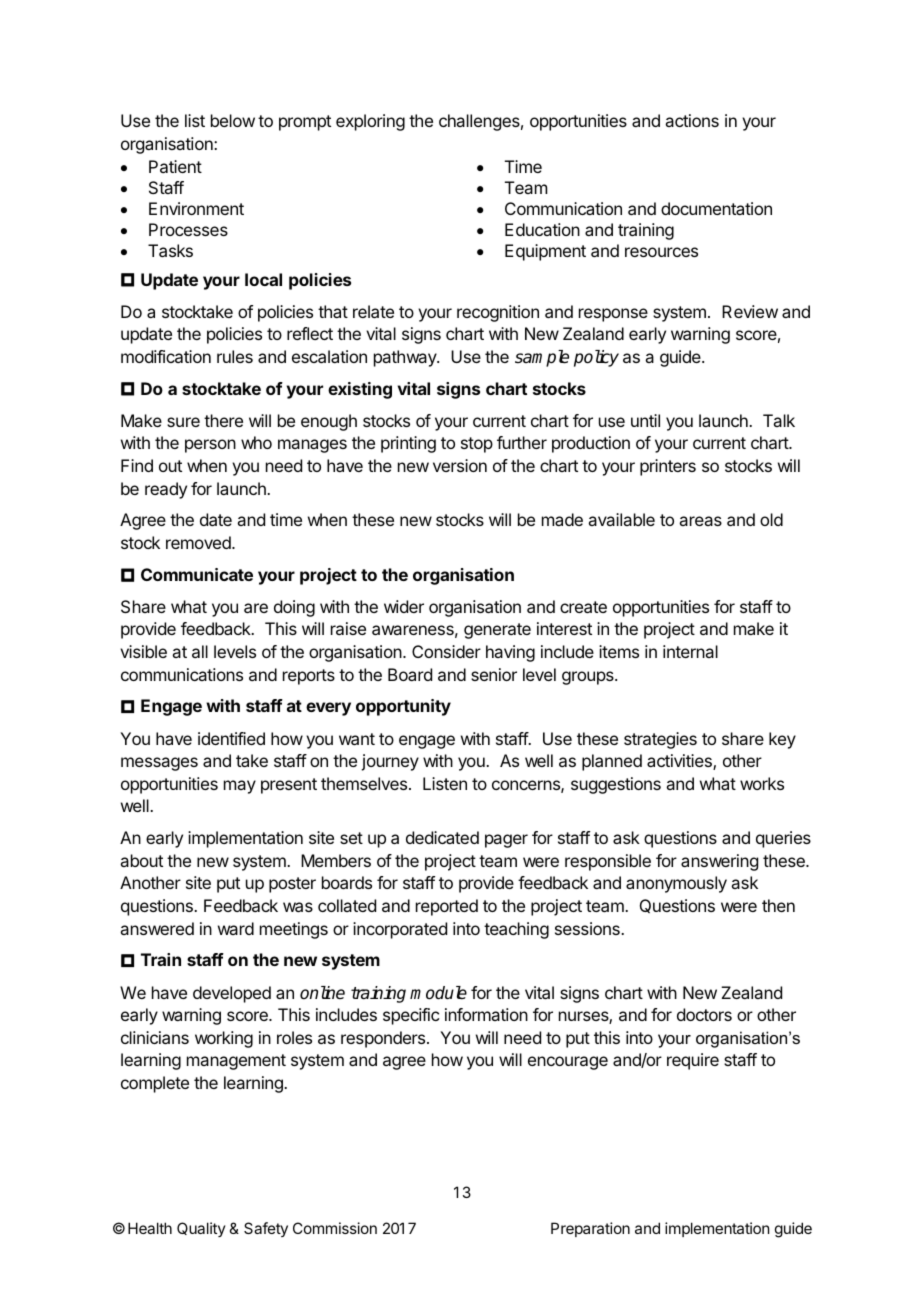 The image size is (924, 1308). What do you see at coordinates (692, 120) in the screenshot?
I see `actions` at bounding box center [692, 120].
